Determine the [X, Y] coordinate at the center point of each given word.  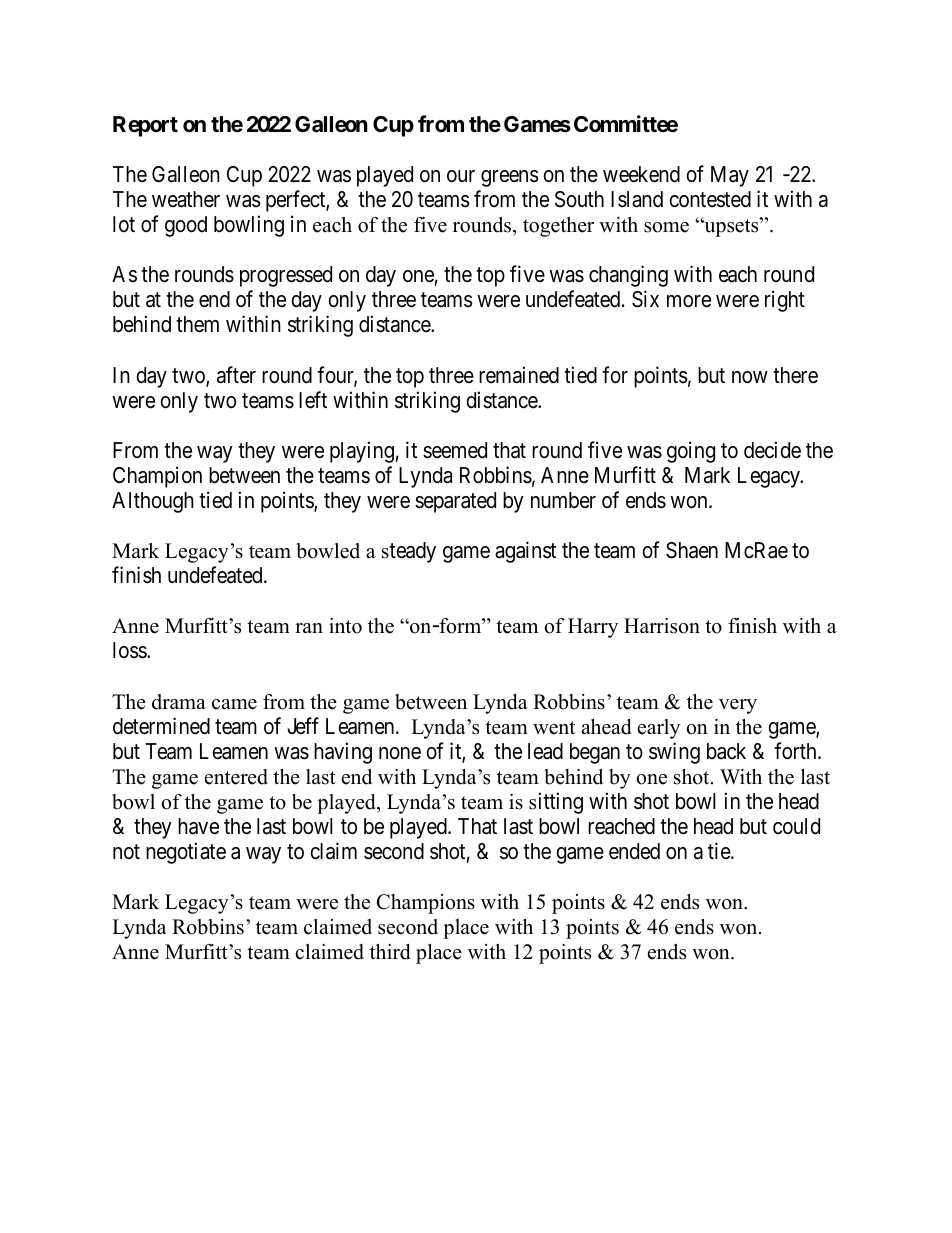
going [691, 452]
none [400, 753]
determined [161, 726]
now [750, 377]
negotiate [186, 853]
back [726, 751]
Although [153, 502]
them [197, 324]
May [730, 176]
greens [510, 178]
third [390, 952]
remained [519, 375]
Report [145, 126]
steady [409, 552]
